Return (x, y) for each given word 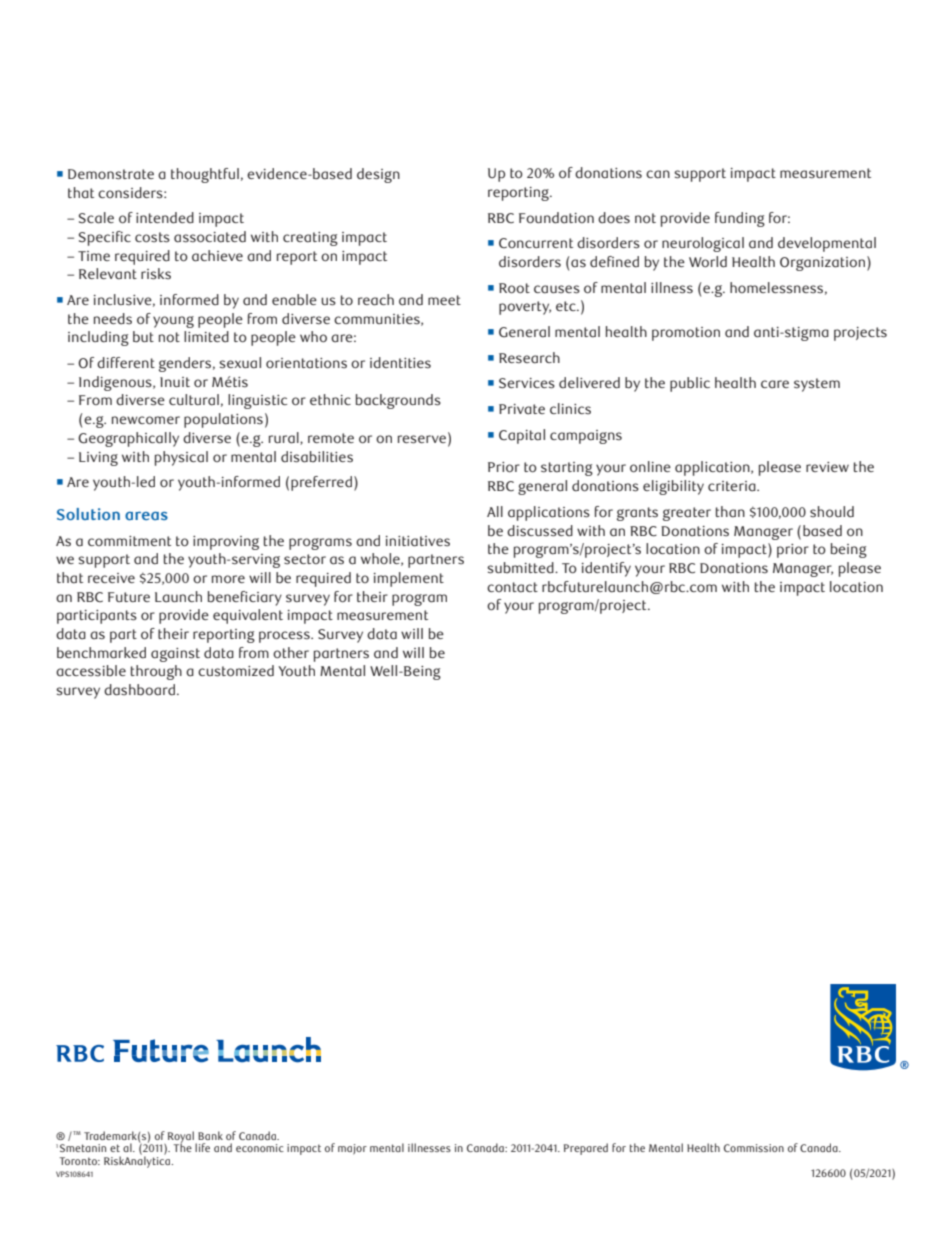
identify (606, 569)
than (730, 512)
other (291, 653)
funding (740, 219)
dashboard (139, 690)
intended (165, 218)
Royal (182, 1138)
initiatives (418, 541)
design (378, 175)
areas (146, 515)
